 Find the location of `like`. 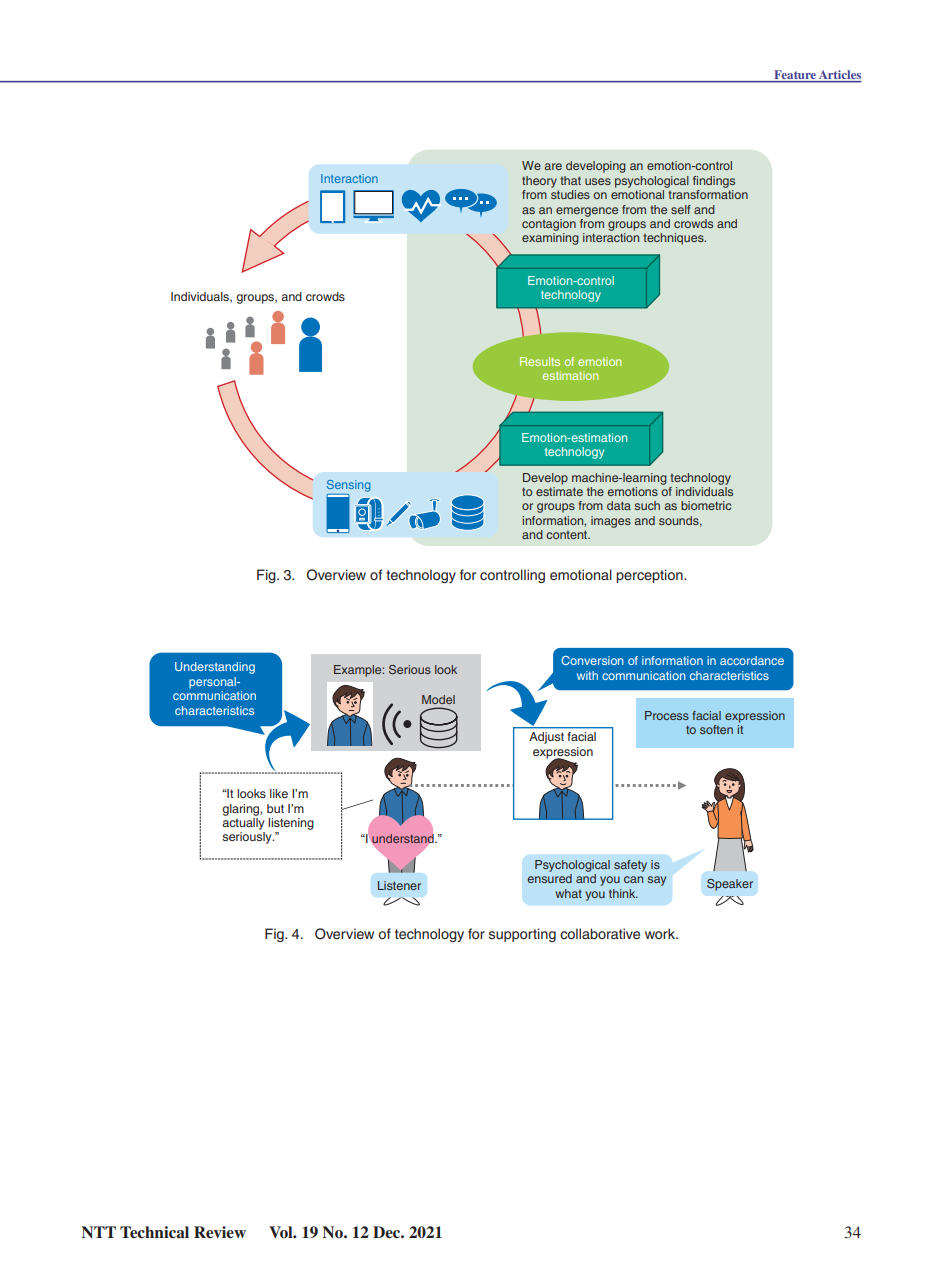

like is located at coordinates (279, 793).
